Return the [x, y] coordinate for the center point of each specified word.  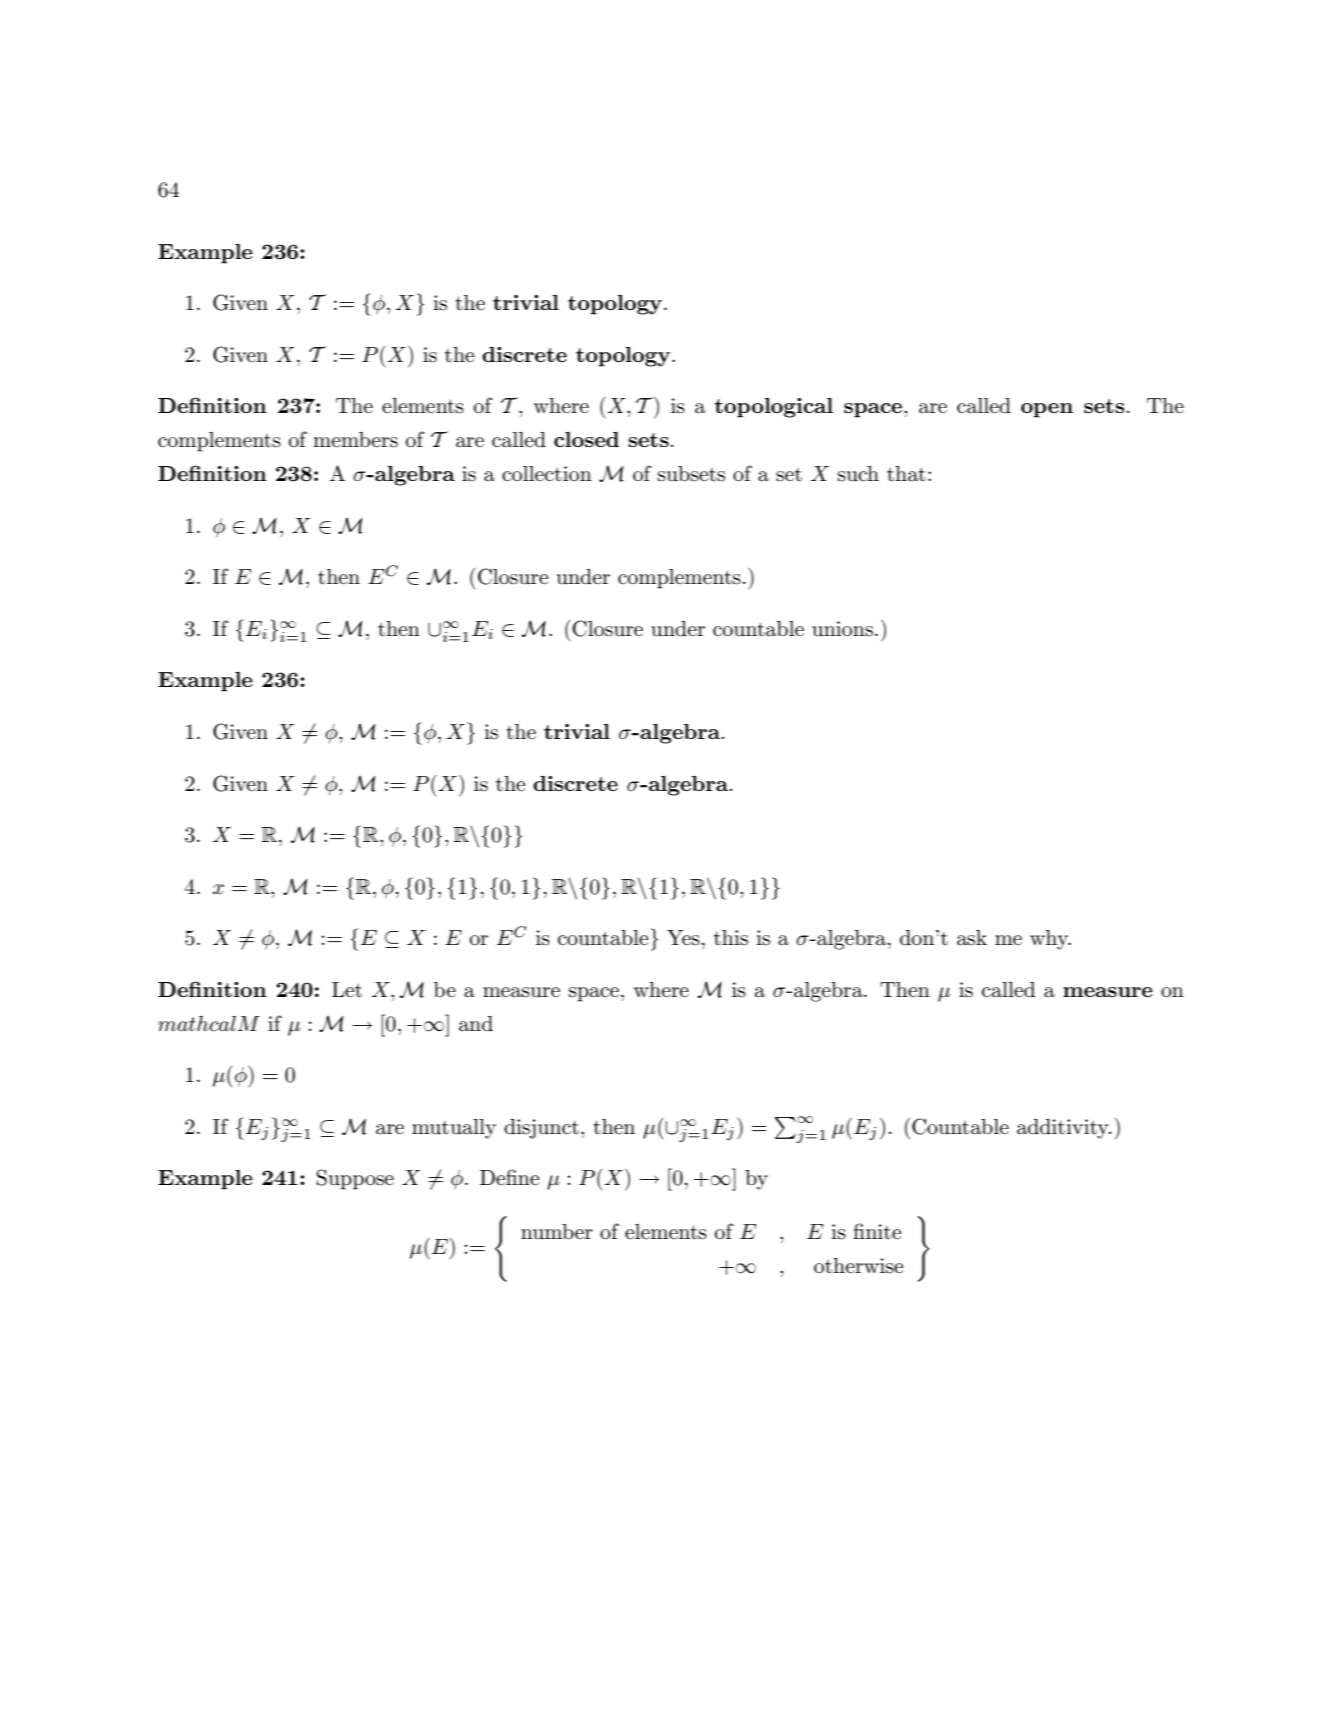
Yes [683, 938]
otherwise [858, 1266]
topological [774, 408]
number [557, 1232]
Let [347, 990]
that [906, 474]
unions [842, 629]
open [1047, 410]
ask [972, 938]
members [355, 440]
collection [547, 474]
